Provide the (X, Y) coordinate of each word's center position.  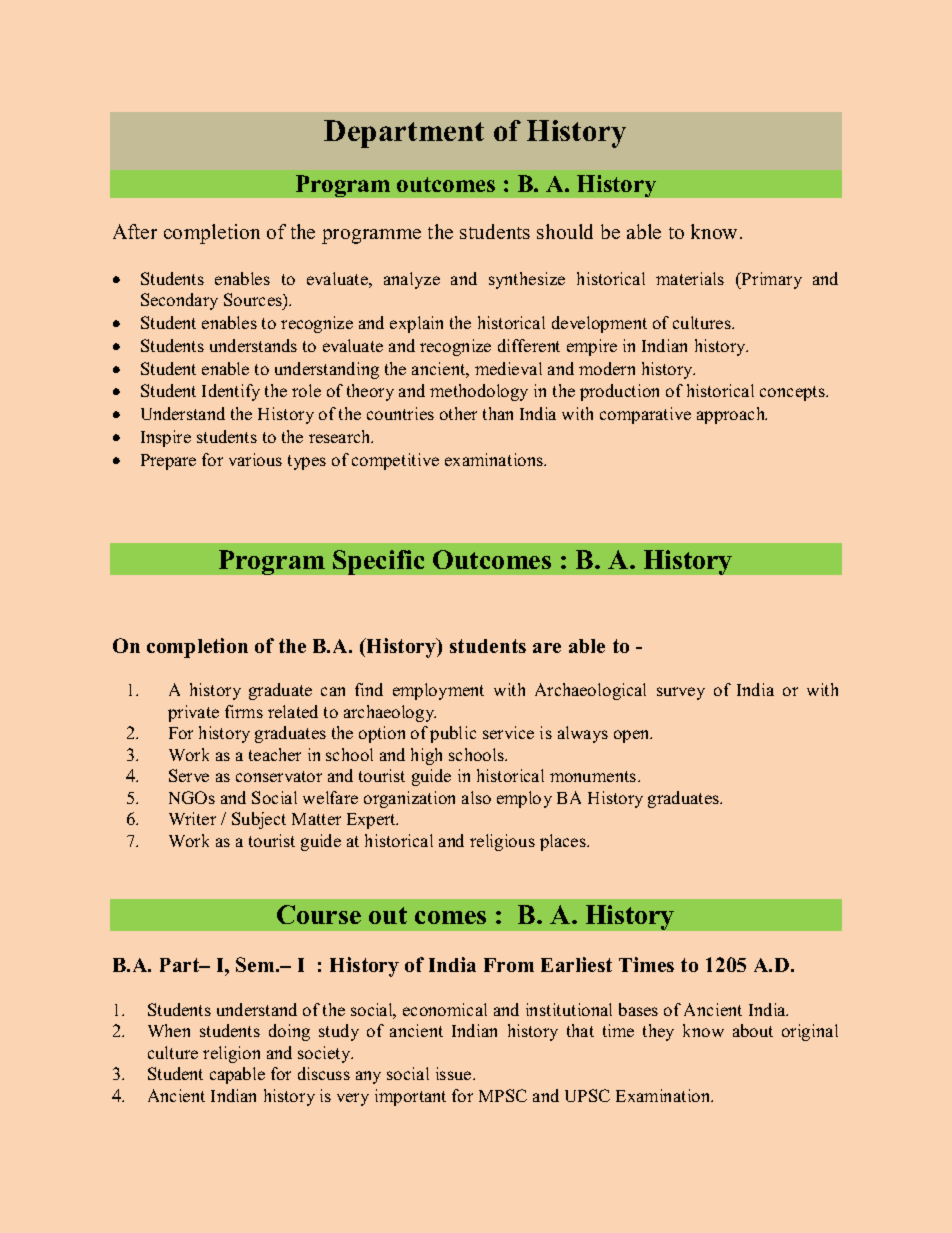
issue (455, 1073)
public (453, 734)
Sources (254, 299)
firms (244, 711)
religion (231, 1054)
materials (690, 278)
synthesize (527, 280)
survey (681, 693)
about (753, 1030)
